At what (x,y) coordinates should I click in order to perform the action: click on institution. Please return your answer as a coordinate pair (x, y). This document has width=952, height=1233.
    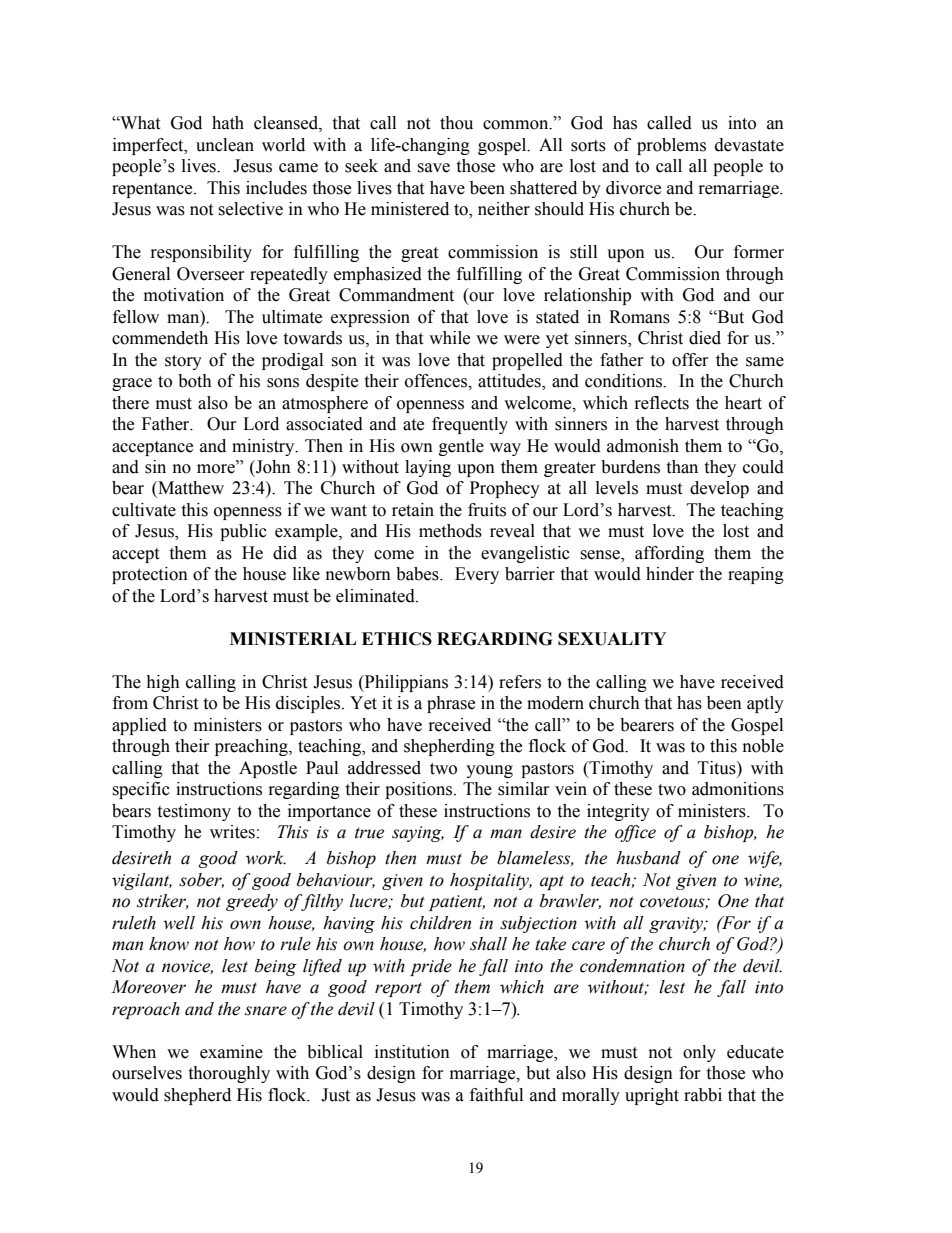
    Looking at the image, I should click on (412, 1052).
